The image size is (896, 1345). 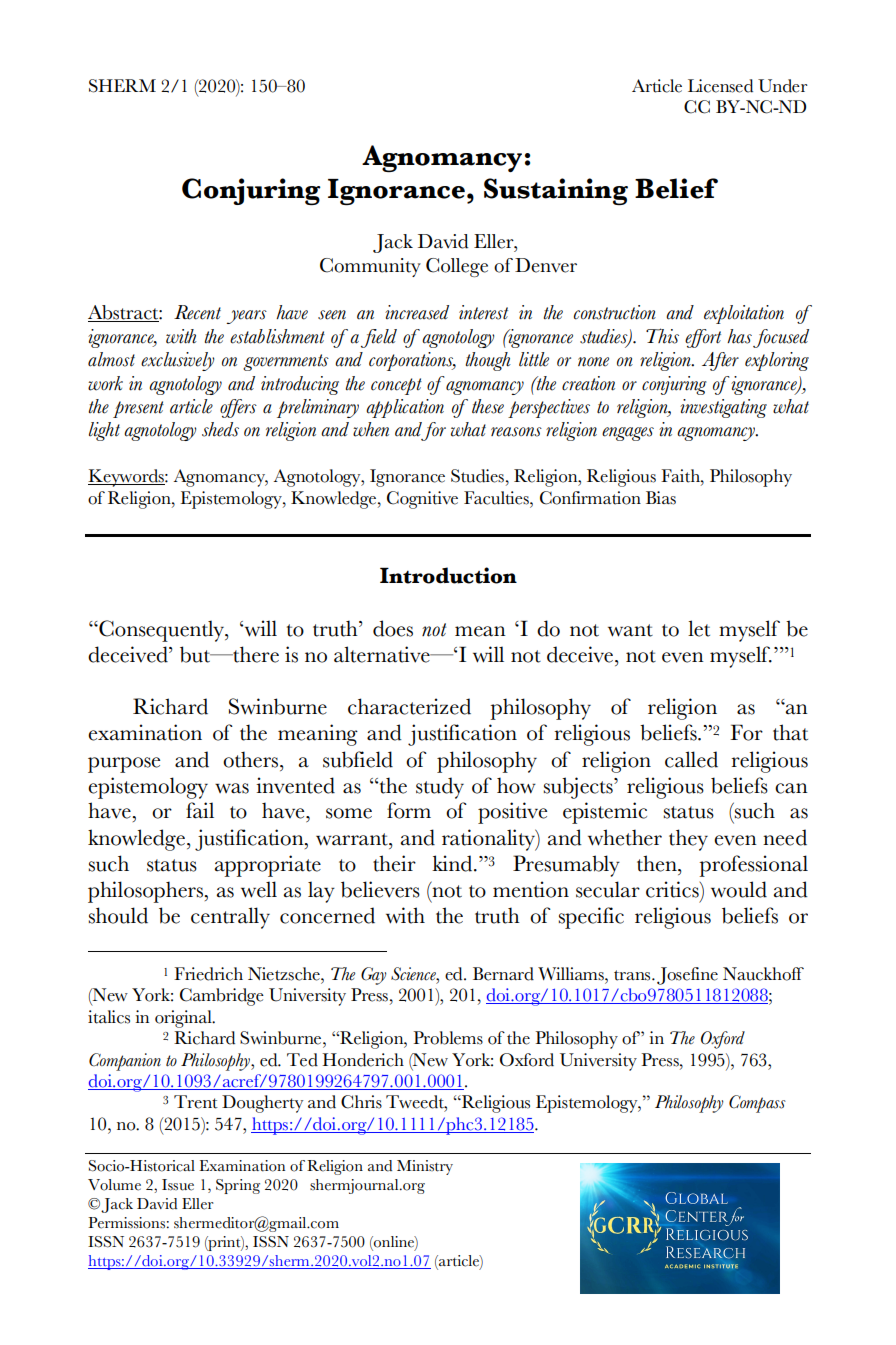 What do you see at coordinates (220, 429) in the screenshot?
I see `sheds` at bounding box center [220, 429].
